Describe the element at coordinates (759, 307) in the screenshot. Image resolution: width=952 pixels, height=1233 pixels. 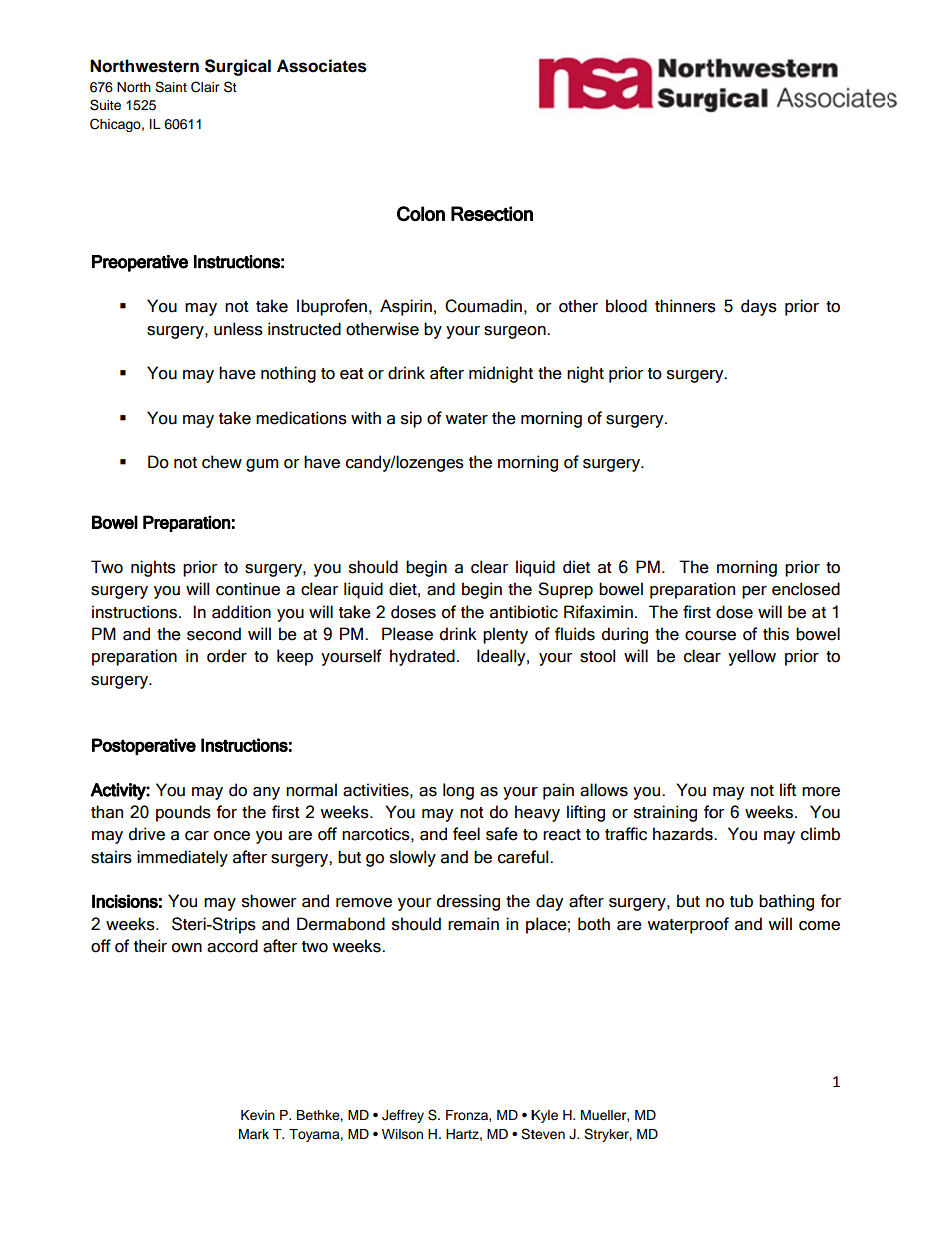
I see `days` at that location.
